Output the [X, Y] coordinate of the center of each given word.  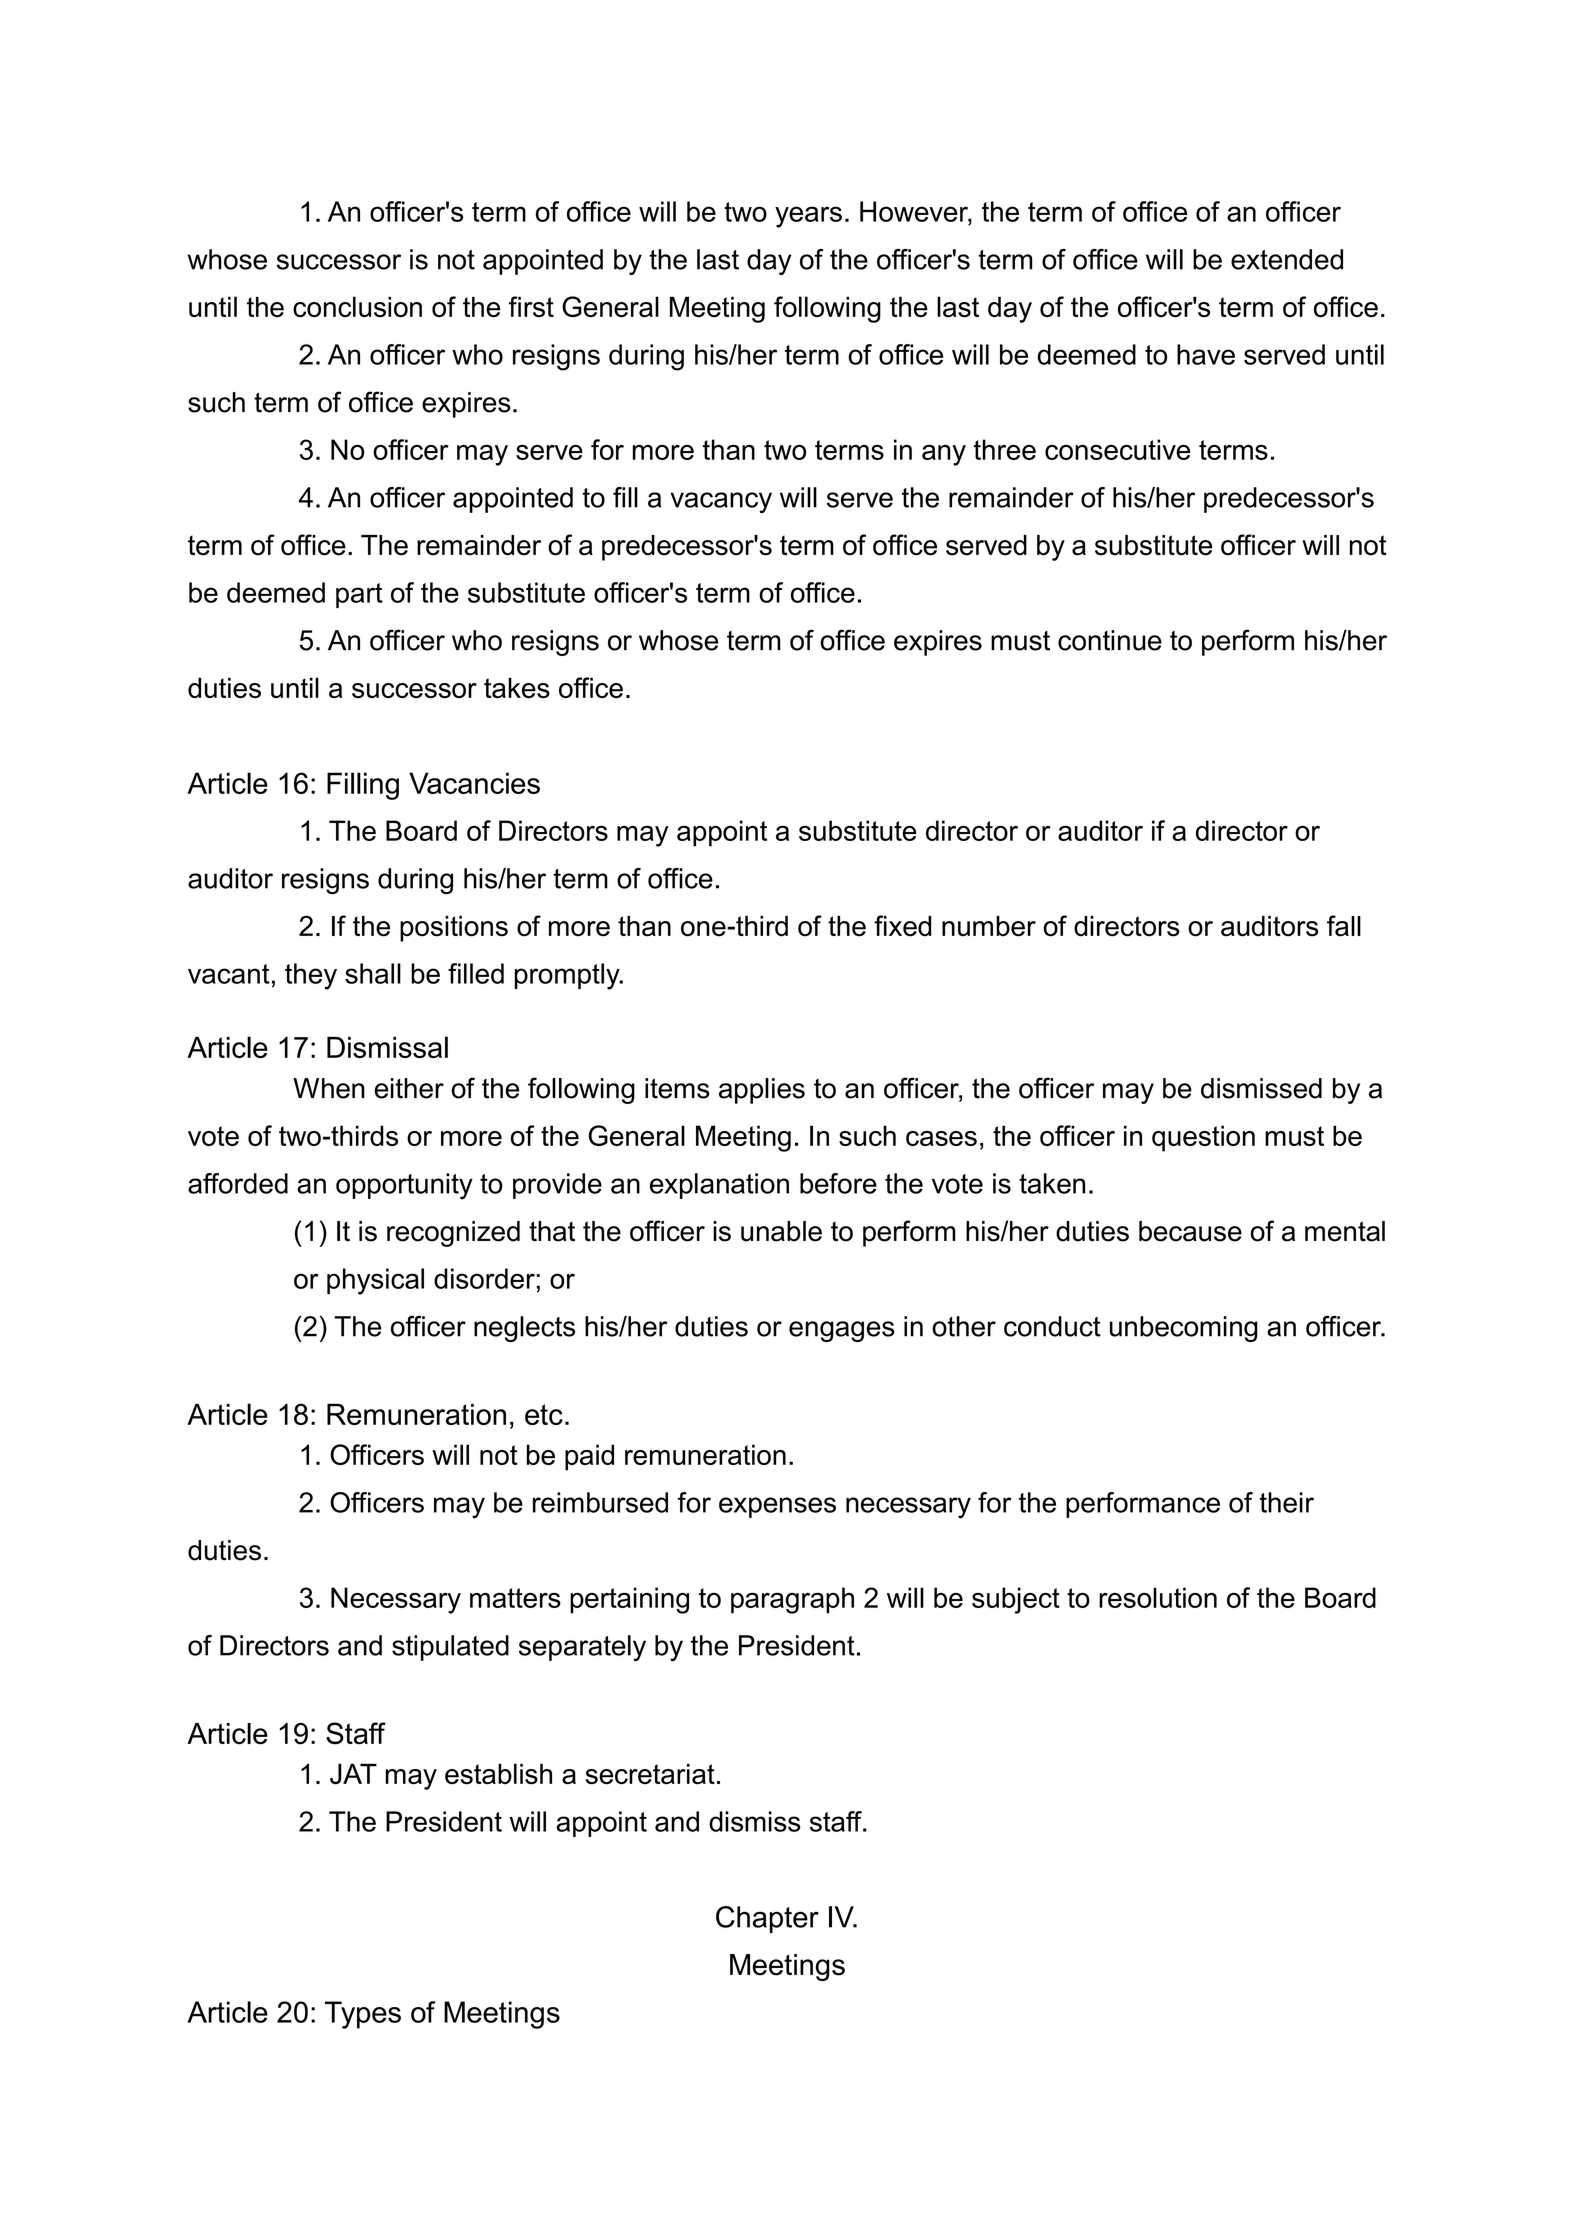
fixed [902, 926]
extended [1287, 259]
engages [842, 1331]
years [808, 217]
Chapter [767, 1919]
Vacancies [474, 783]
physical [375, 1281]
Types [363, 2015]
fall [1344, 926]
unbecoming [1184, 1329]
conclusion [357, 306]
